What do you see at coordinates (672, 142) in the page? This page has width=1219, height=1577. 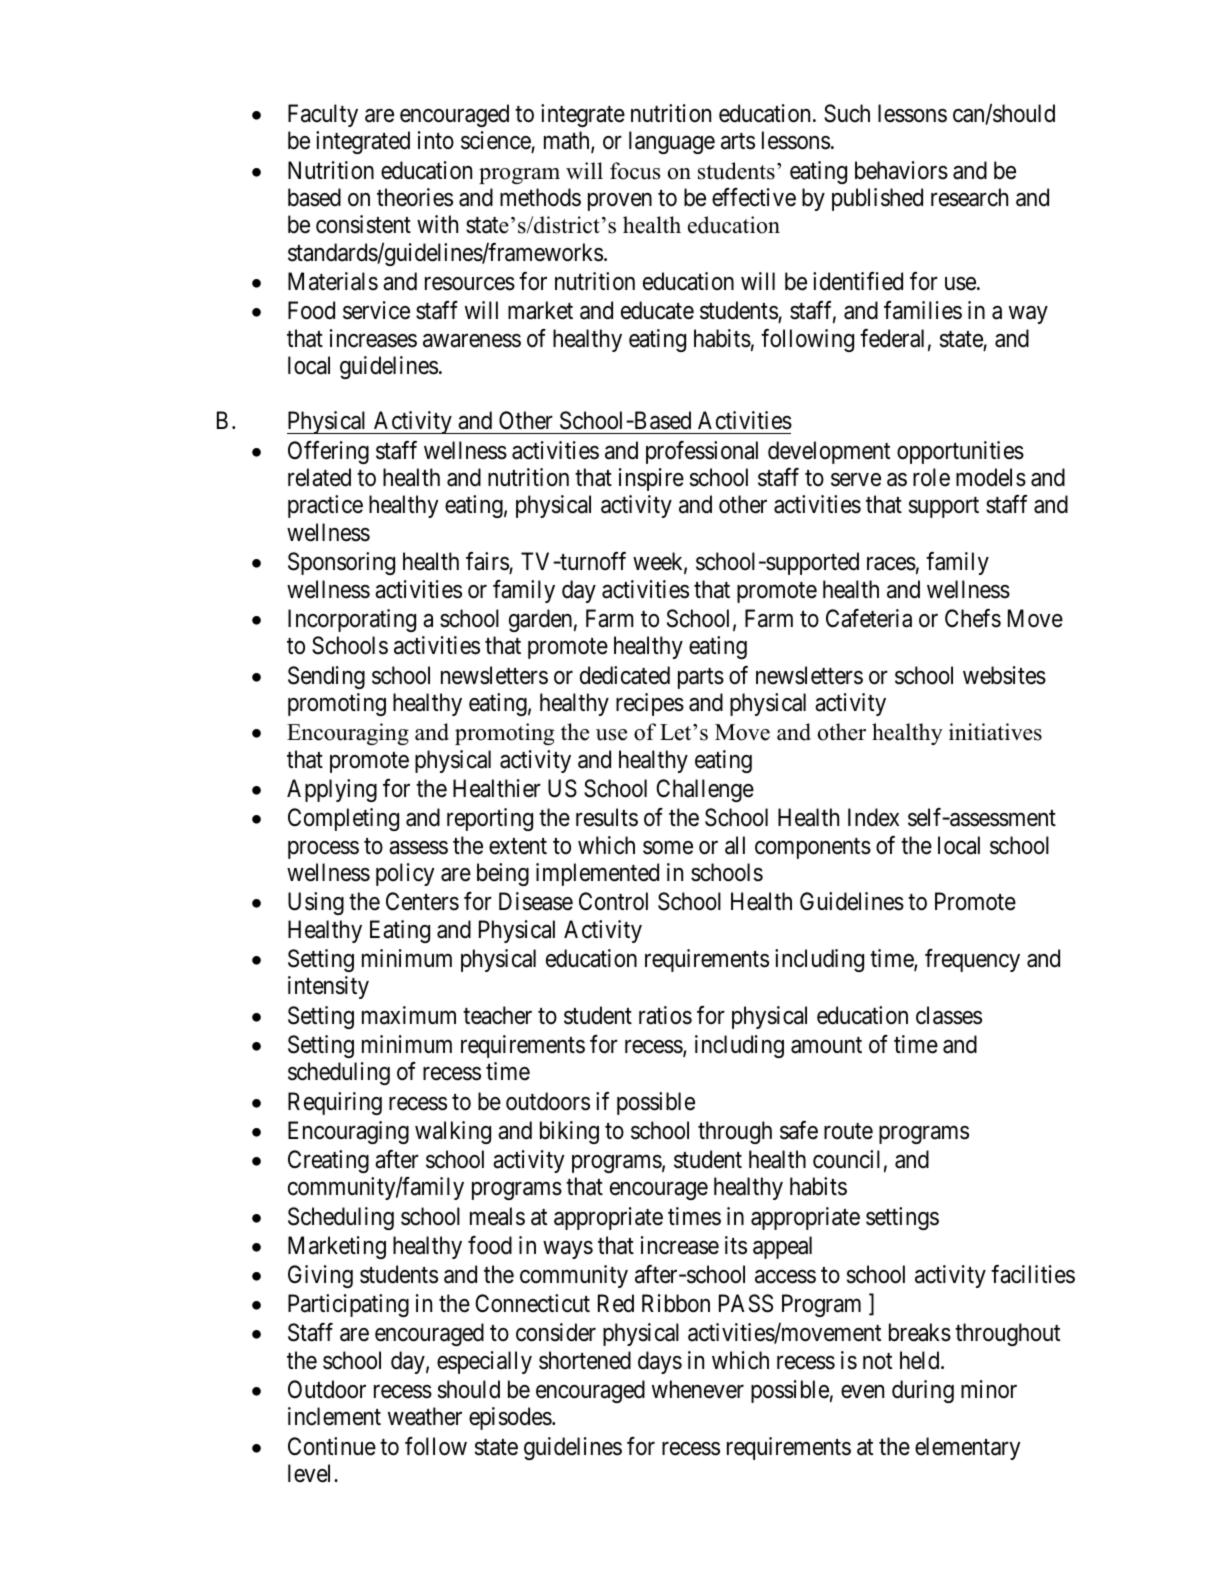 I see `language` at bounding box center [672, 142].
